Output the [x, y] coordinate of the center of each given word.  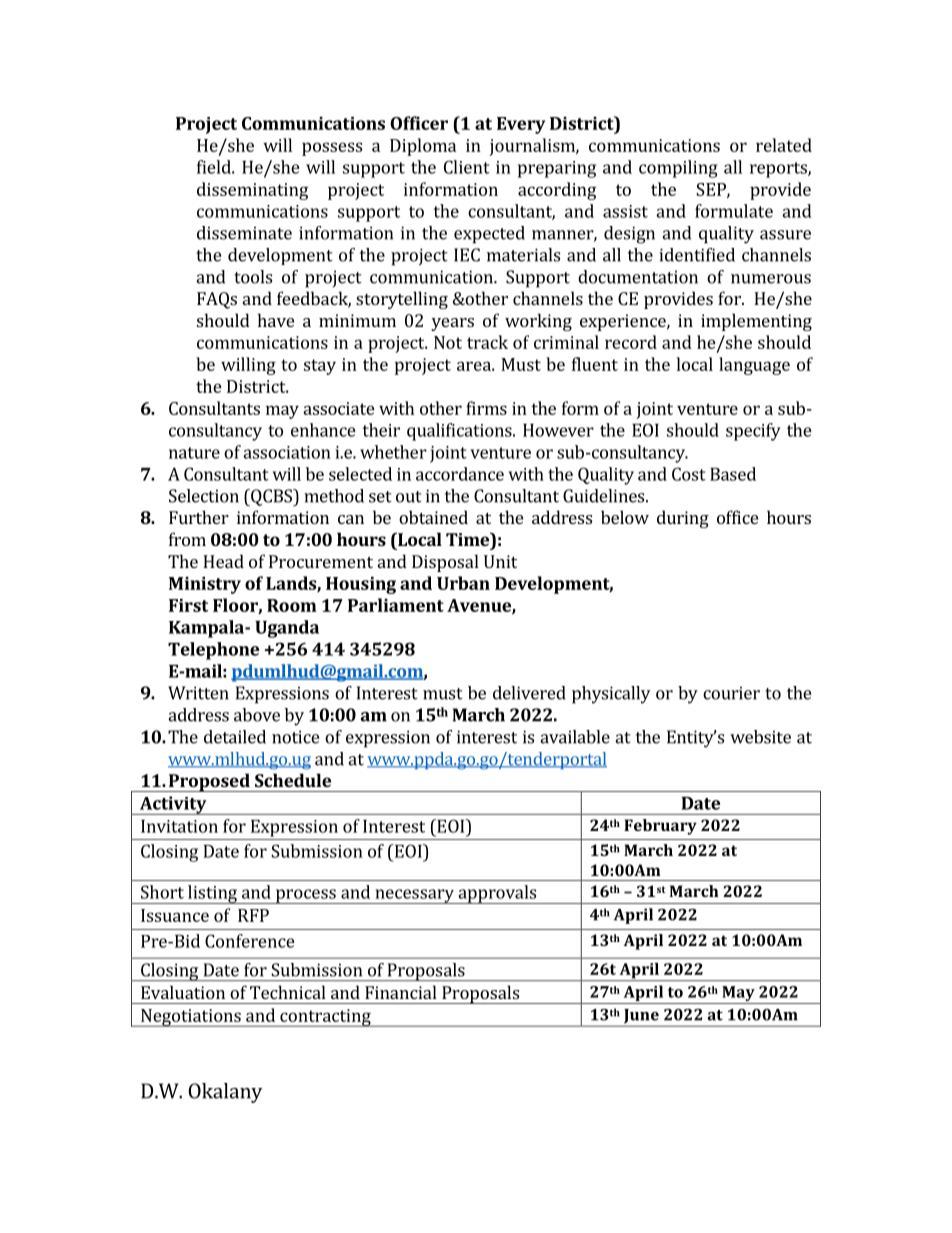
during [683, 519]
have [276, 320]
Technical [288, 992]
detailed [235, 737]
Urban [463, 583]
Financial [401, 992]
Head [223, 561]
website [760, 737]
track [487, 342]
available [575, 737]
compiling [678, 169]
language [754, 366]
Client [467, 167]
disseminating [252, 191]
